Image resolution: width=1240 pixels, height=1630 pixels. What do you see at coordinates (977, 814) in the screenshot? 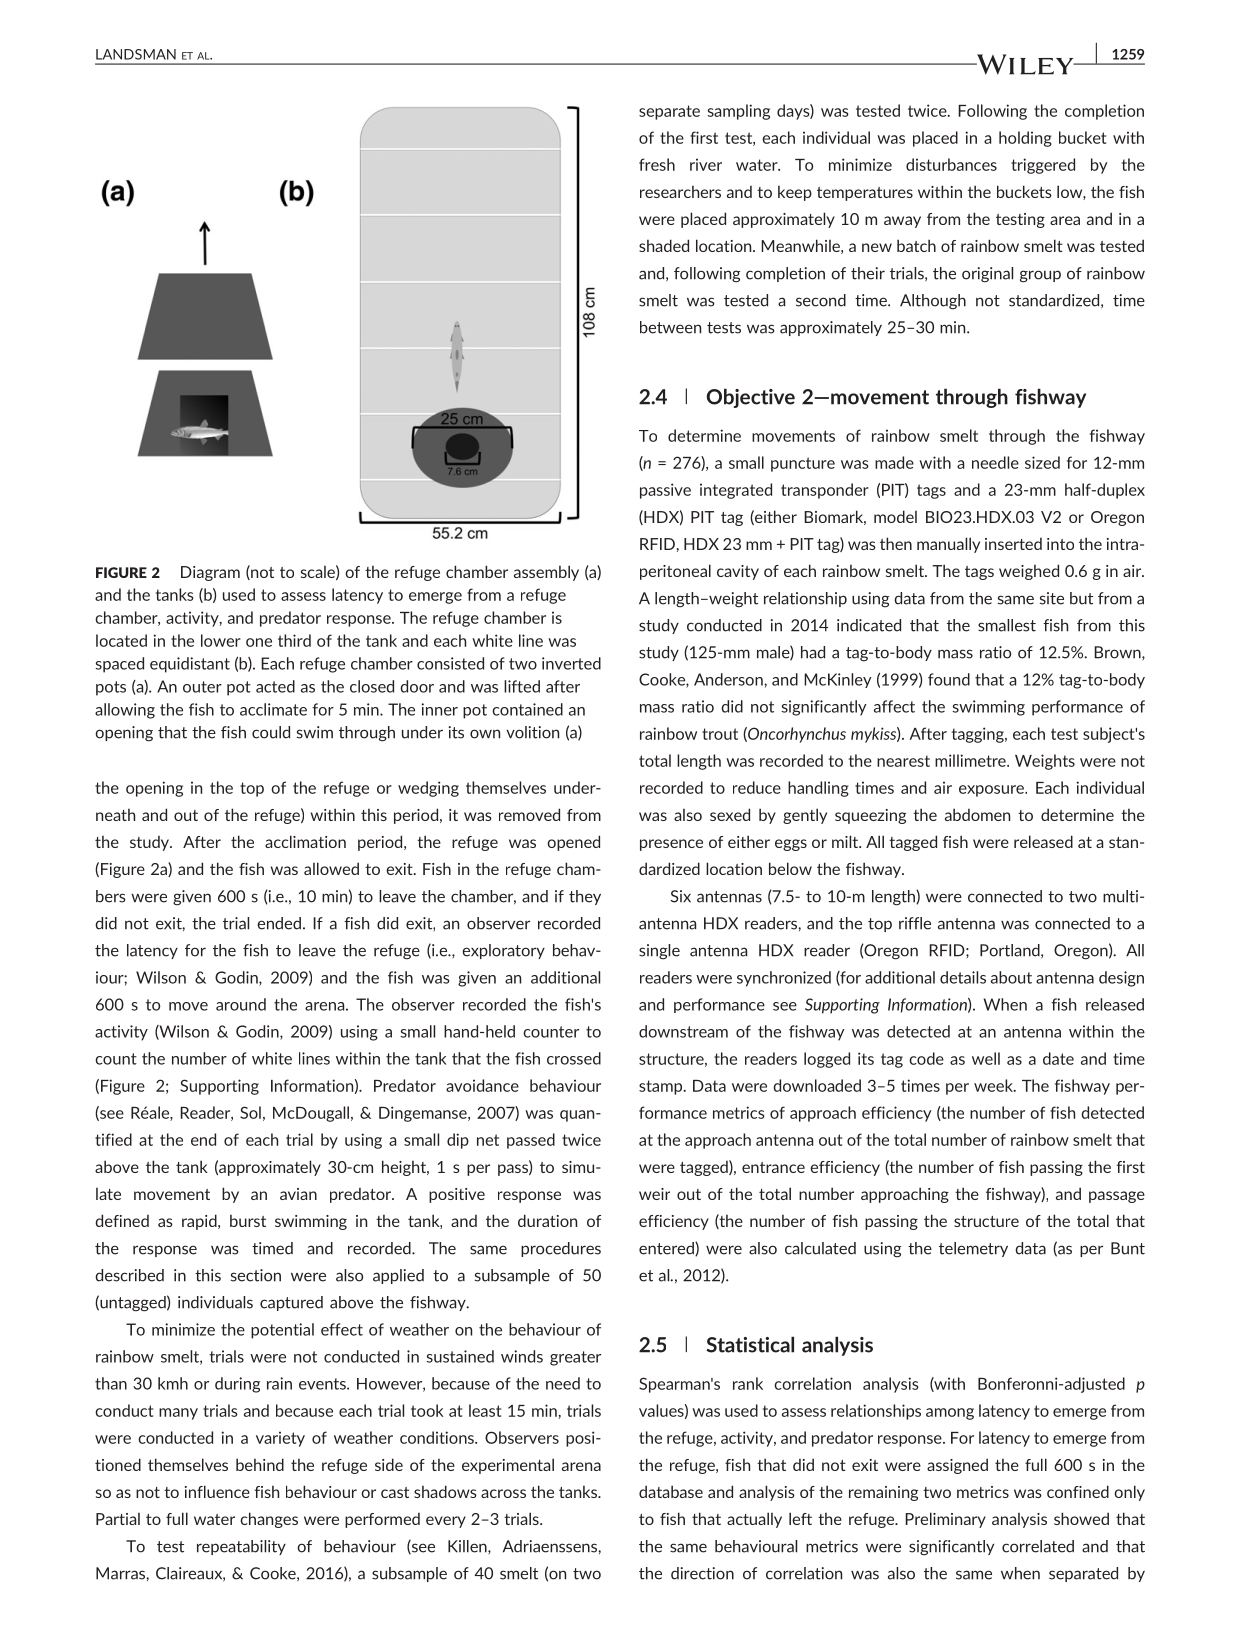
I see `abdomen` at bounding box center [977, 814].
